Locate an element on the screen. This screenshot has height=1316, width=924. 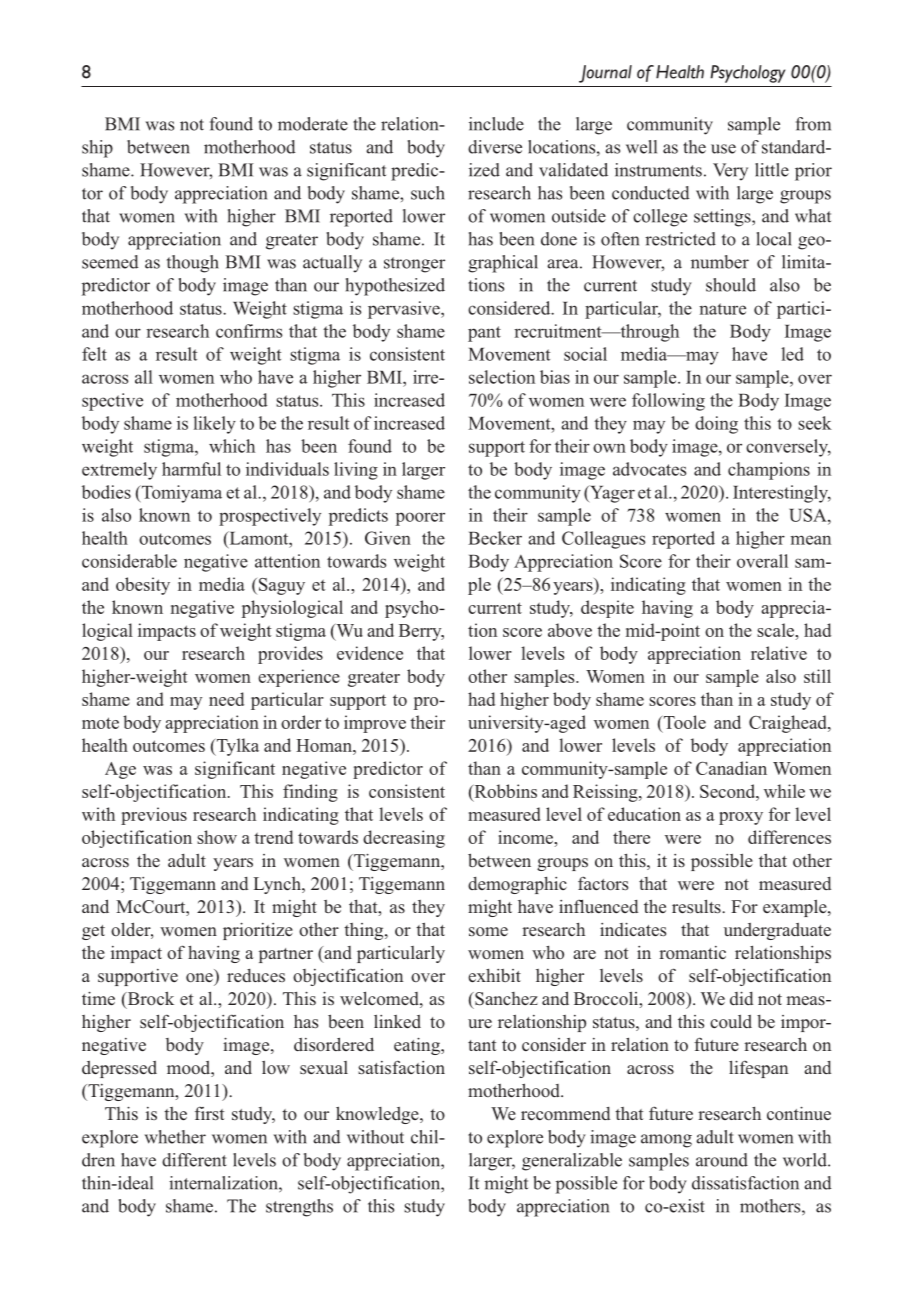
obesity is located at coordinates (143, 586).
